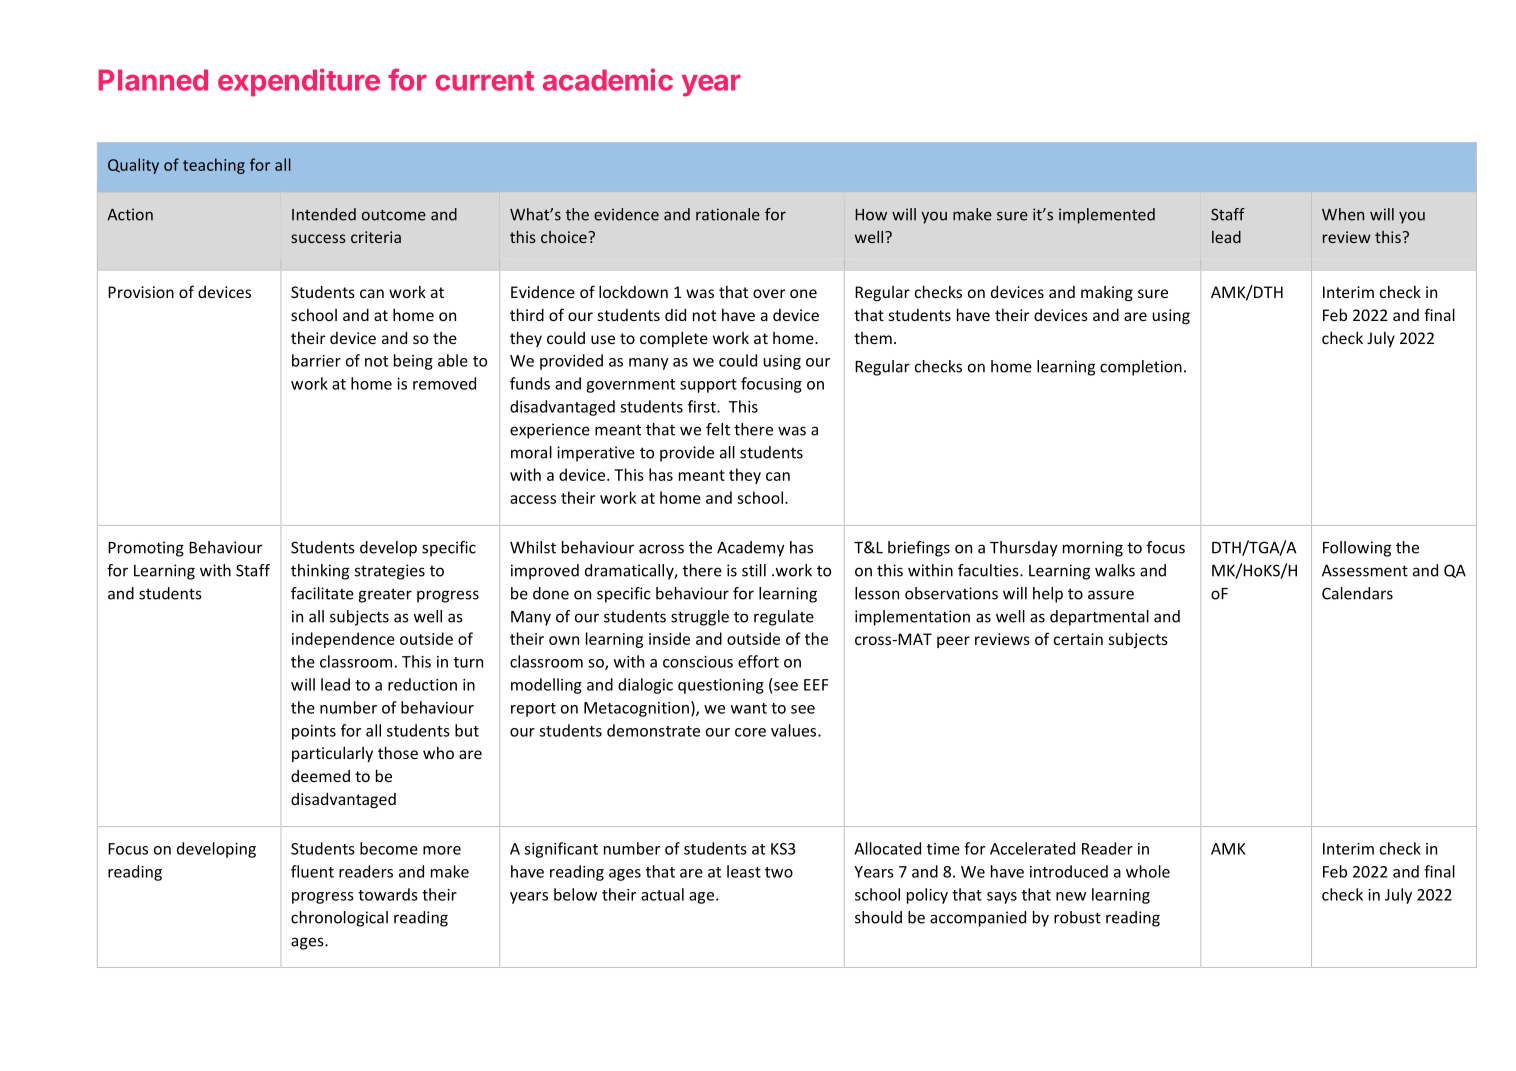 Image resolution: width=1516 pixels, height=1071 pixels. What do you see at coordinates (751, 549) in the screenshot?
I see `Academy` at bounding box center [751, 549].
